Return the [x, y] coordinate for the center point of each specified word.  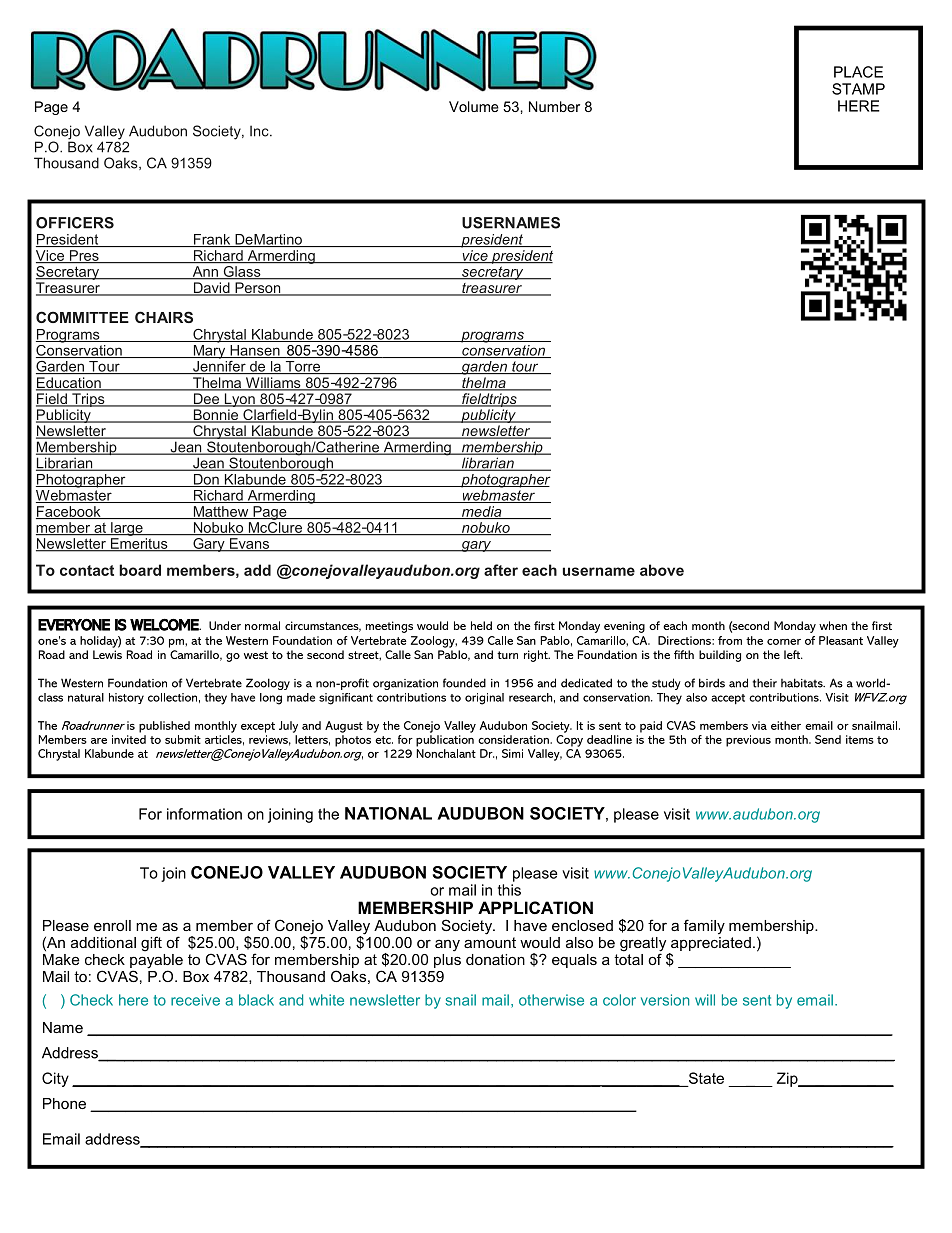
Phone [64, 1103]
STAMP [858, 89]
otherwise [551, 1000]
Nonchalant [446, 753]
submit [183, 739]
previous [748, 741]
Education [69, 384]
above [662, 570]
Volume [474, 106]
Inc [260, 131]
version [665, 1000]
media [482, 512]
